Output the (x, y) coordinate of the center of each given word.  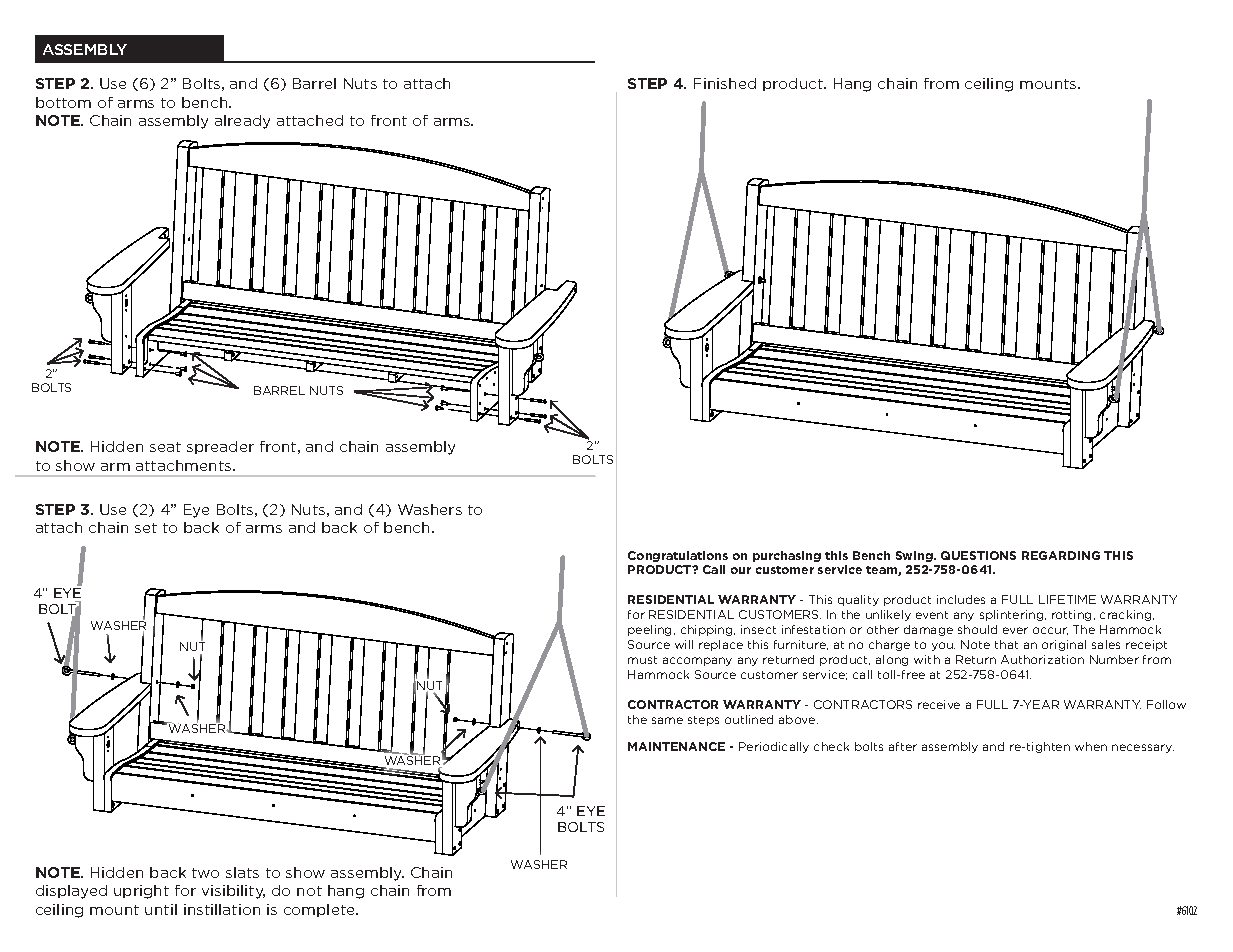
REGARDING (1061, 555)
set (146, 528)
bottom (63, 102)
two (205, 873)
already (242, 122)
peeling (651, 630)
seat (165, 447)
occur (1050, 631)
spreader (220, 447)
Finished (725, 83)
